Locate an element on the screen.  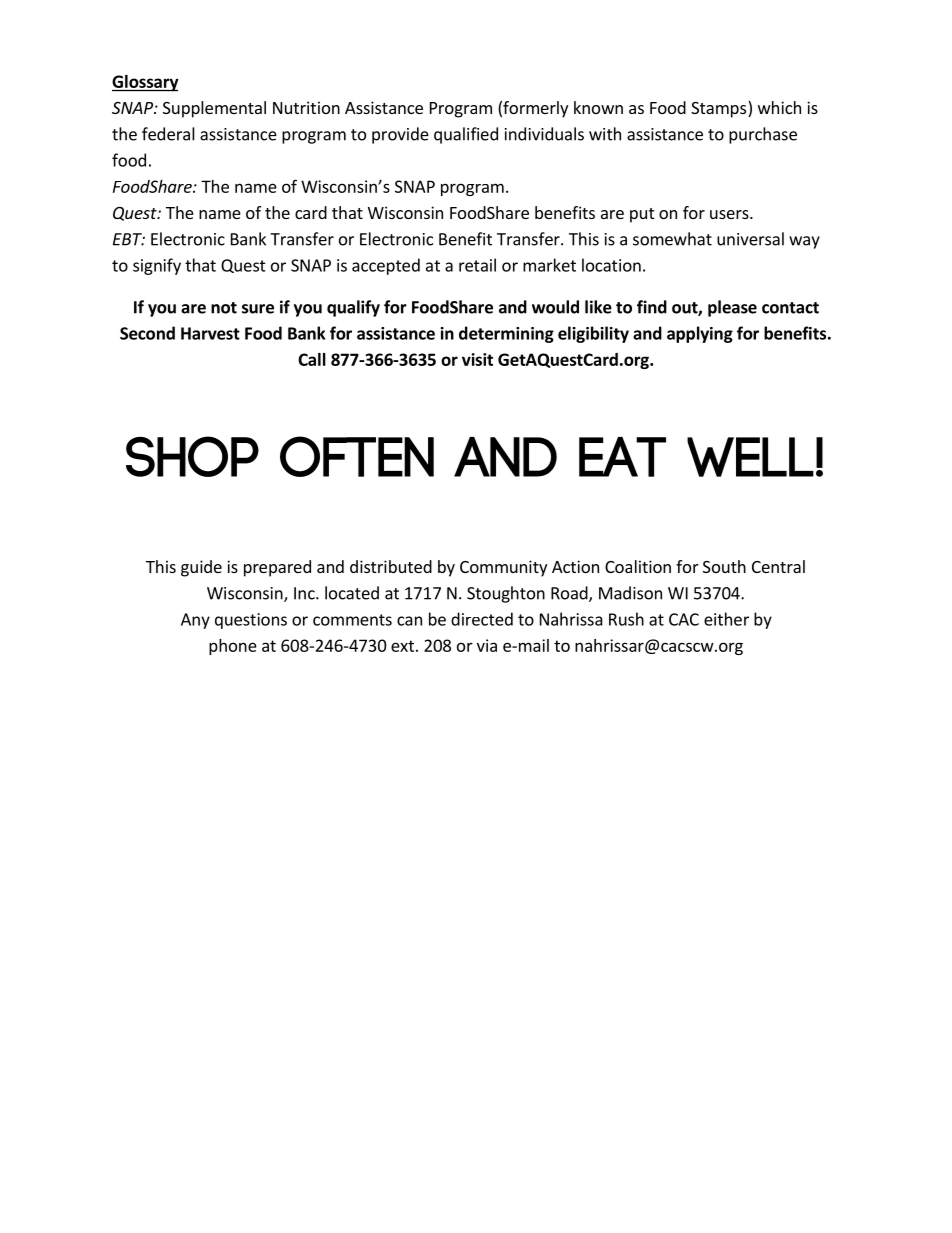
Stamps is located at coordinates (720, 109).
